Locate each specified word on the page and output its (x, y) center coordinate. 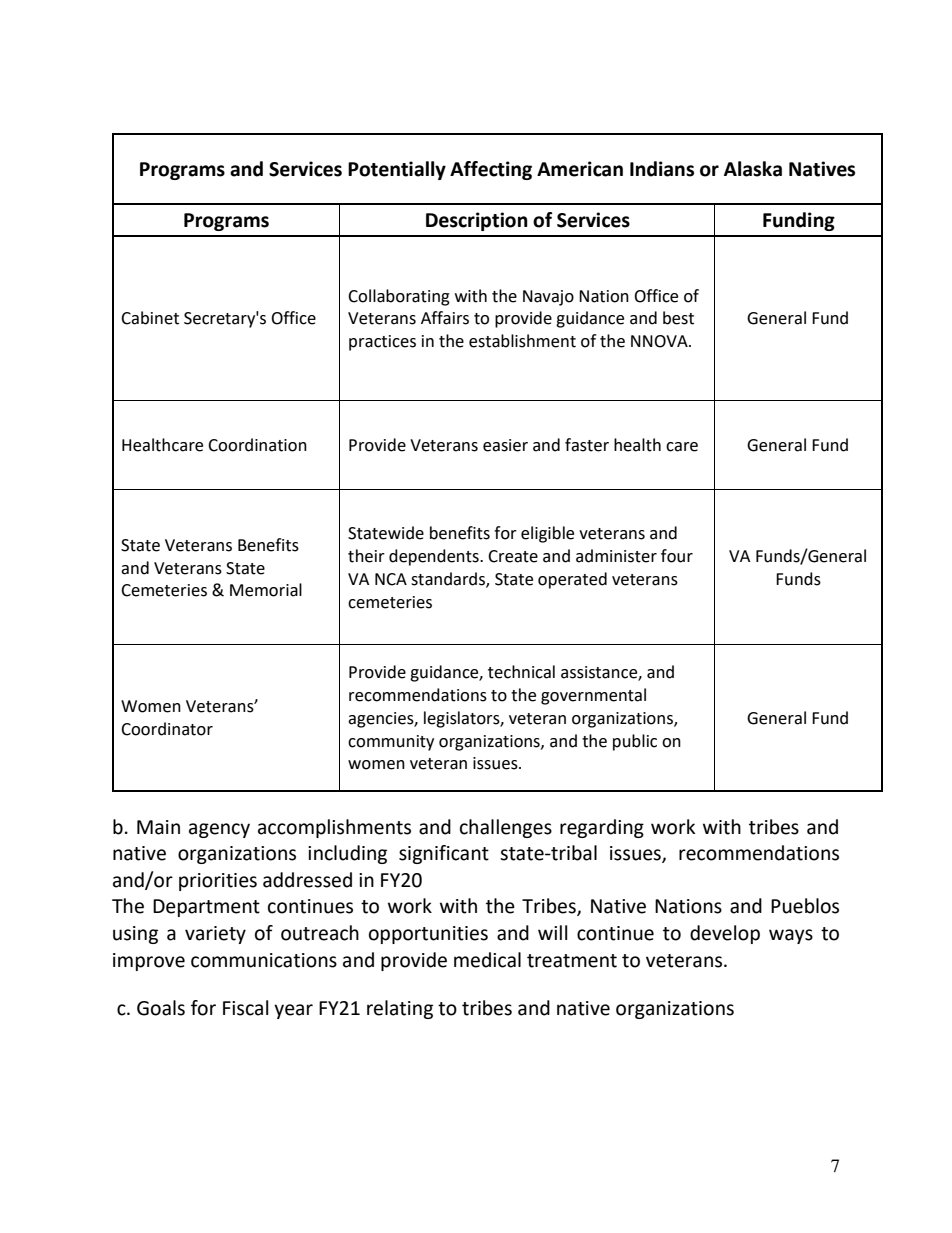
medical (487, 960)
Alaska (753, 169)
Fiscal (245, 1008)
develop (725, 934)
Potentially (397, 170)
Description (477, 221)
